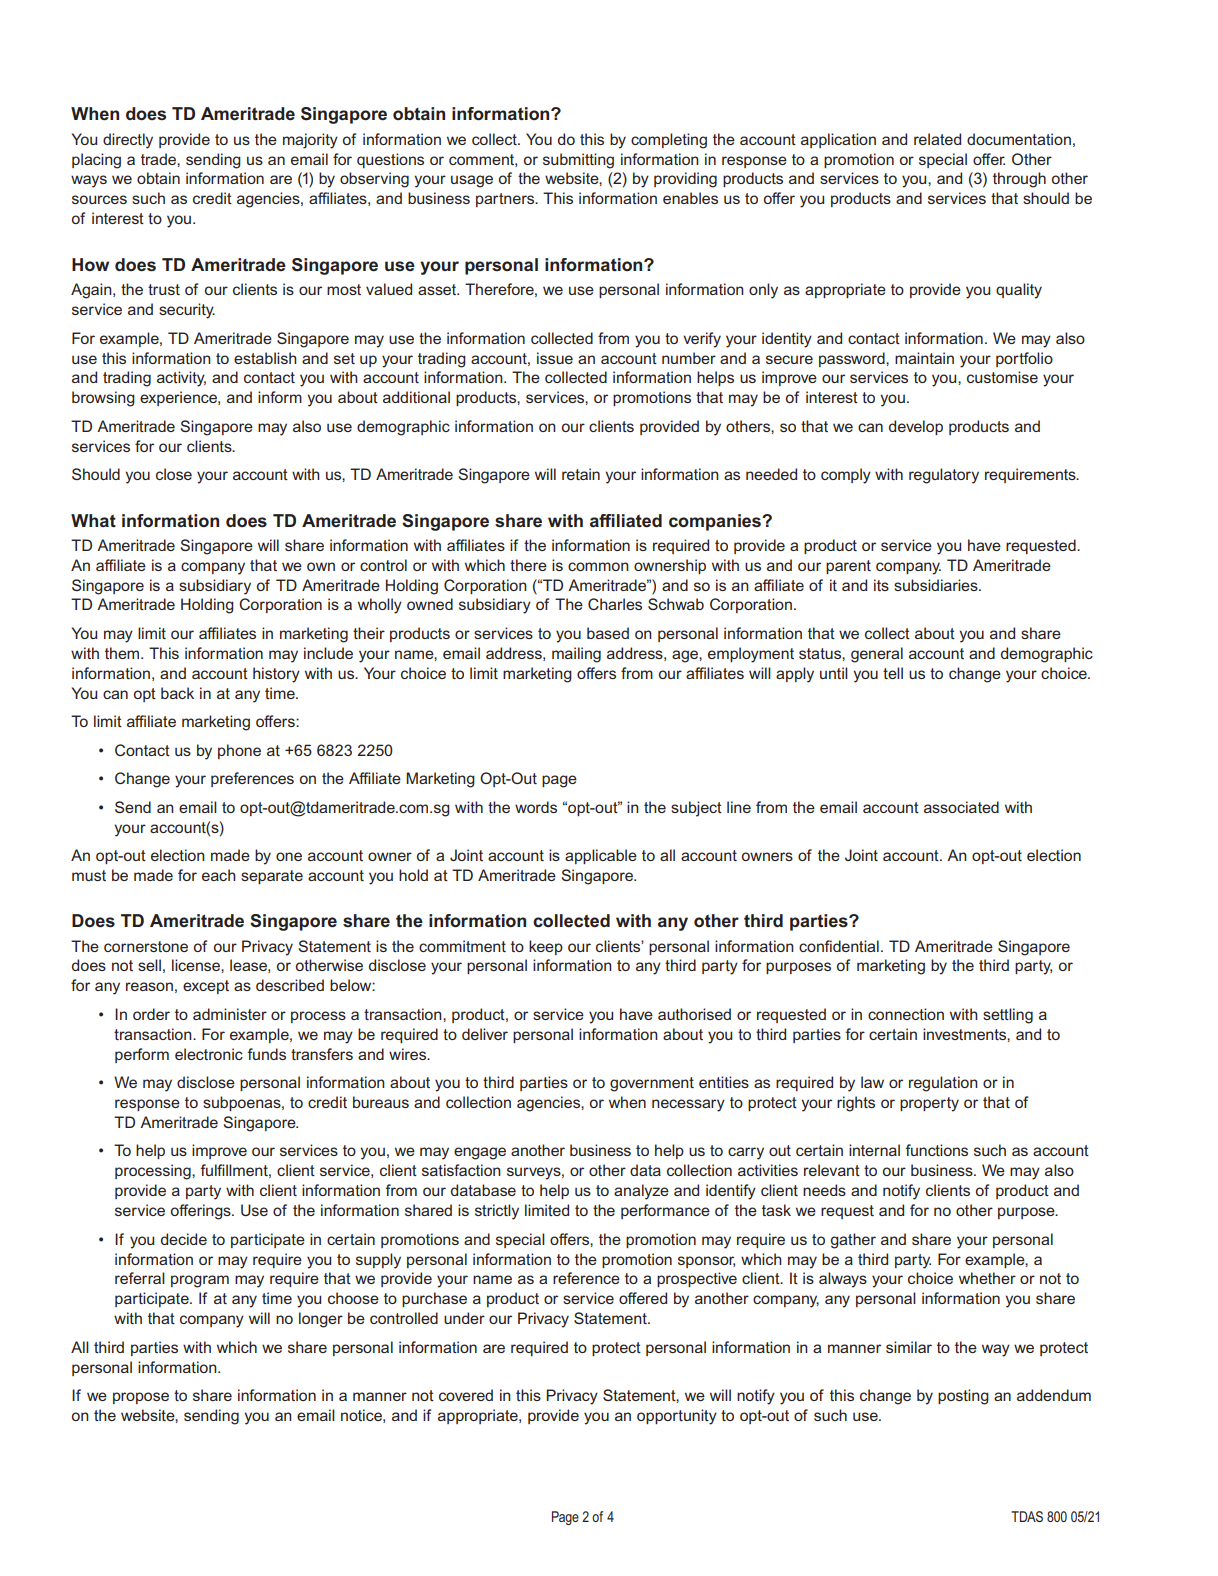  Describe the element at coordinates (906, 1014) in the document. I see `connection` at that location.
